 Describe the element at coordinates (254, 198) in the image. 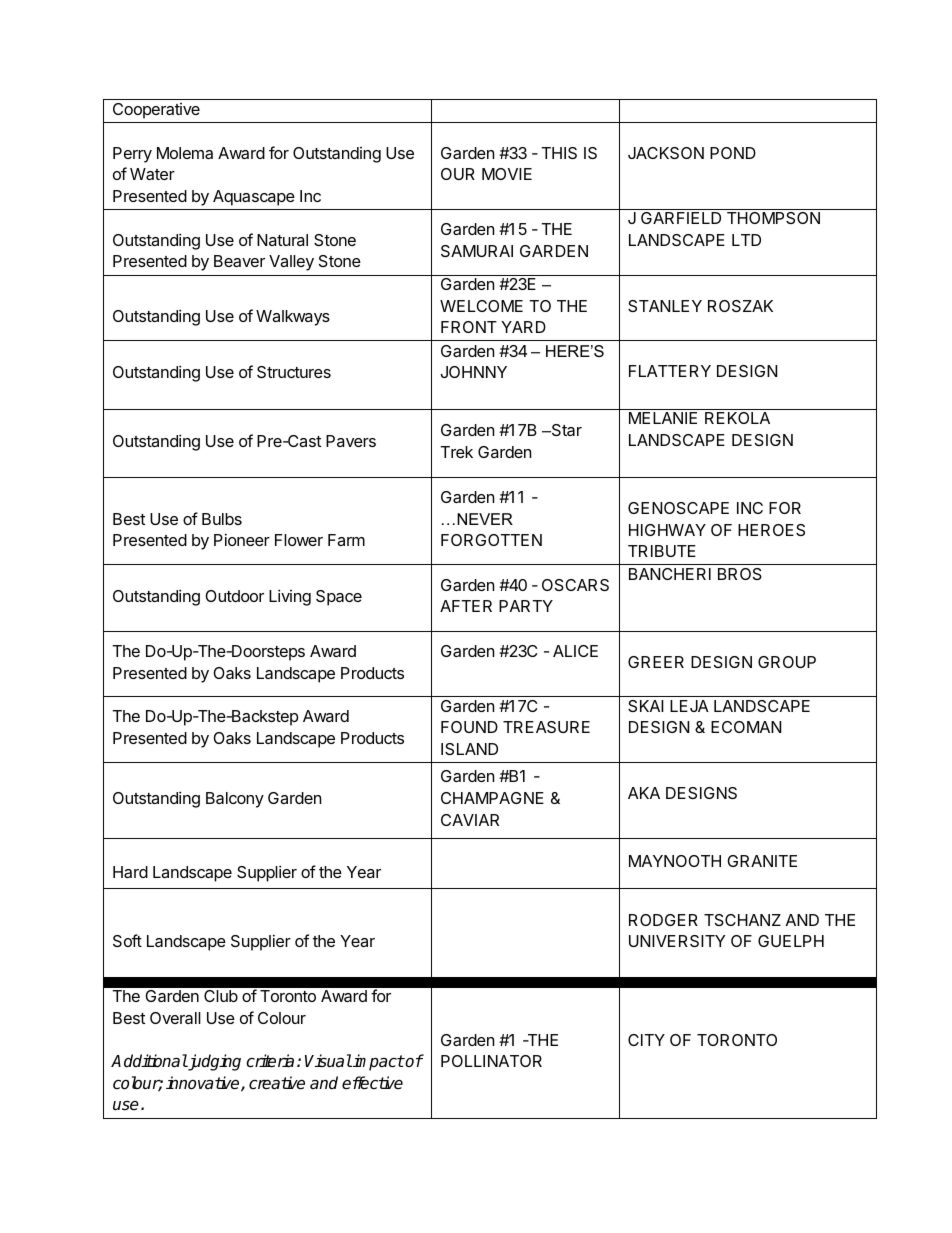

I see `Aquascape` at that location.
